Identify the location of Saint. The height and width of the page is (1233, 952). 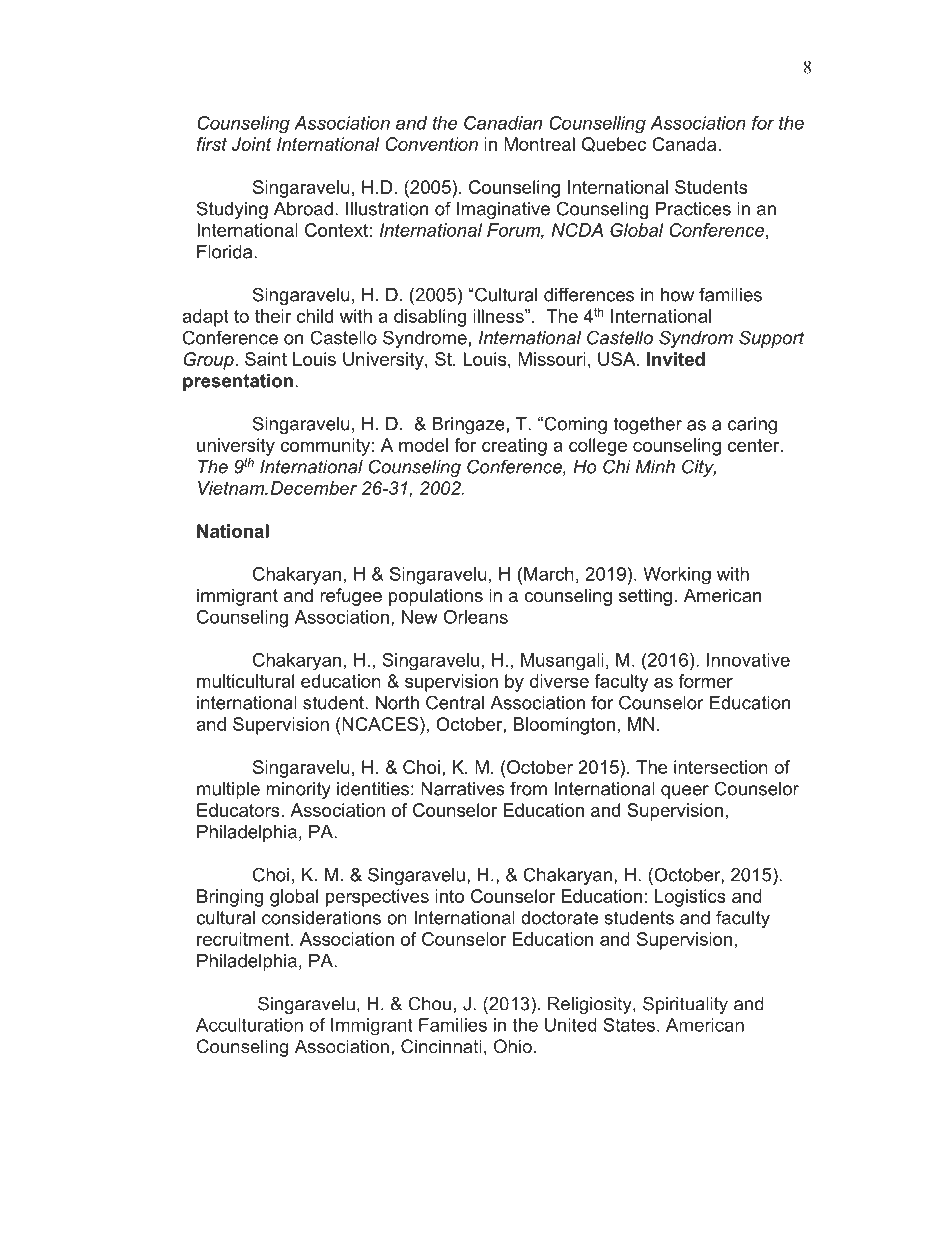
(266, 359).
